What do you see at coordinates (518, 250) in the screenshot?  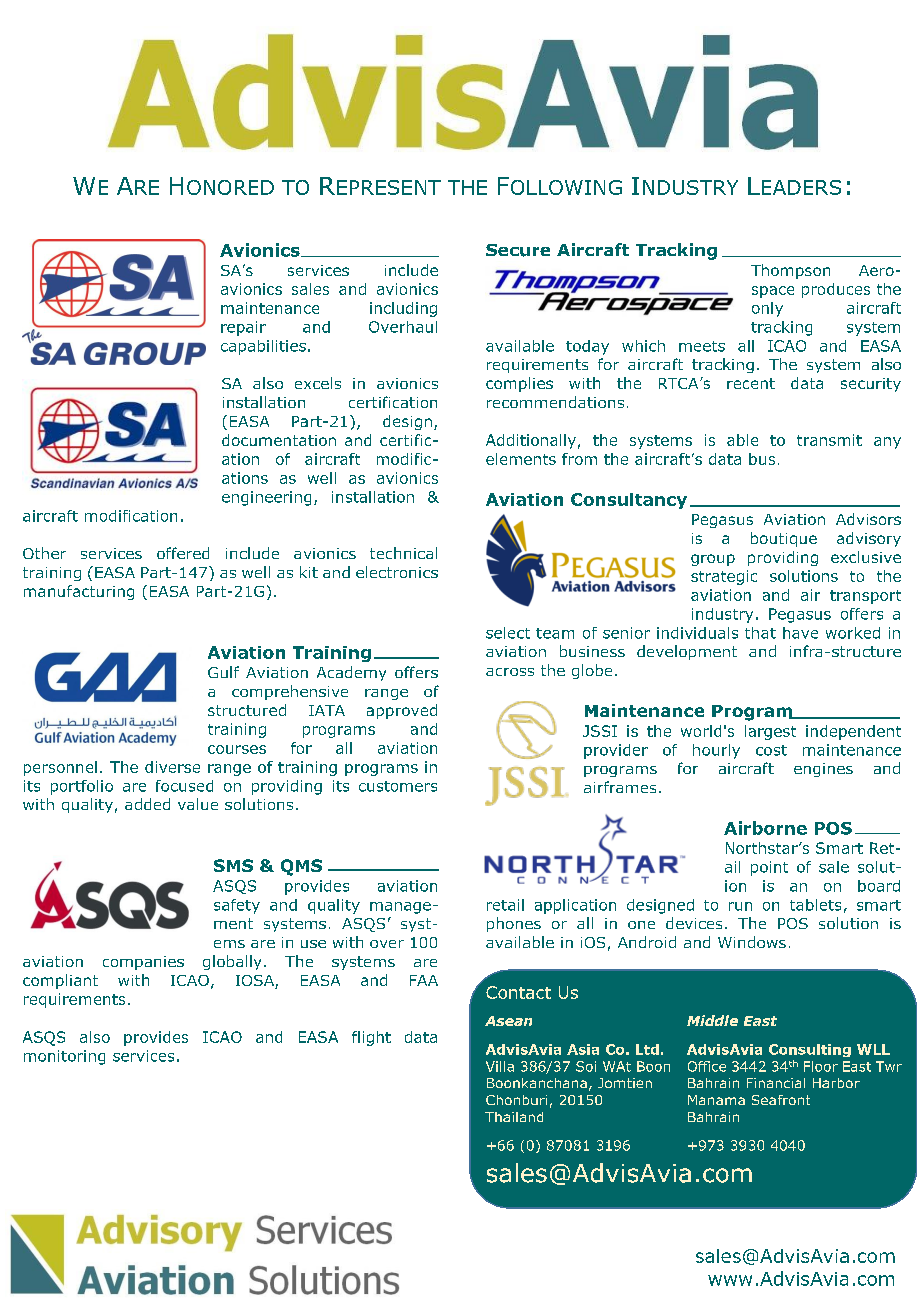 I see `Secure` at bounding box center [518, 250].
